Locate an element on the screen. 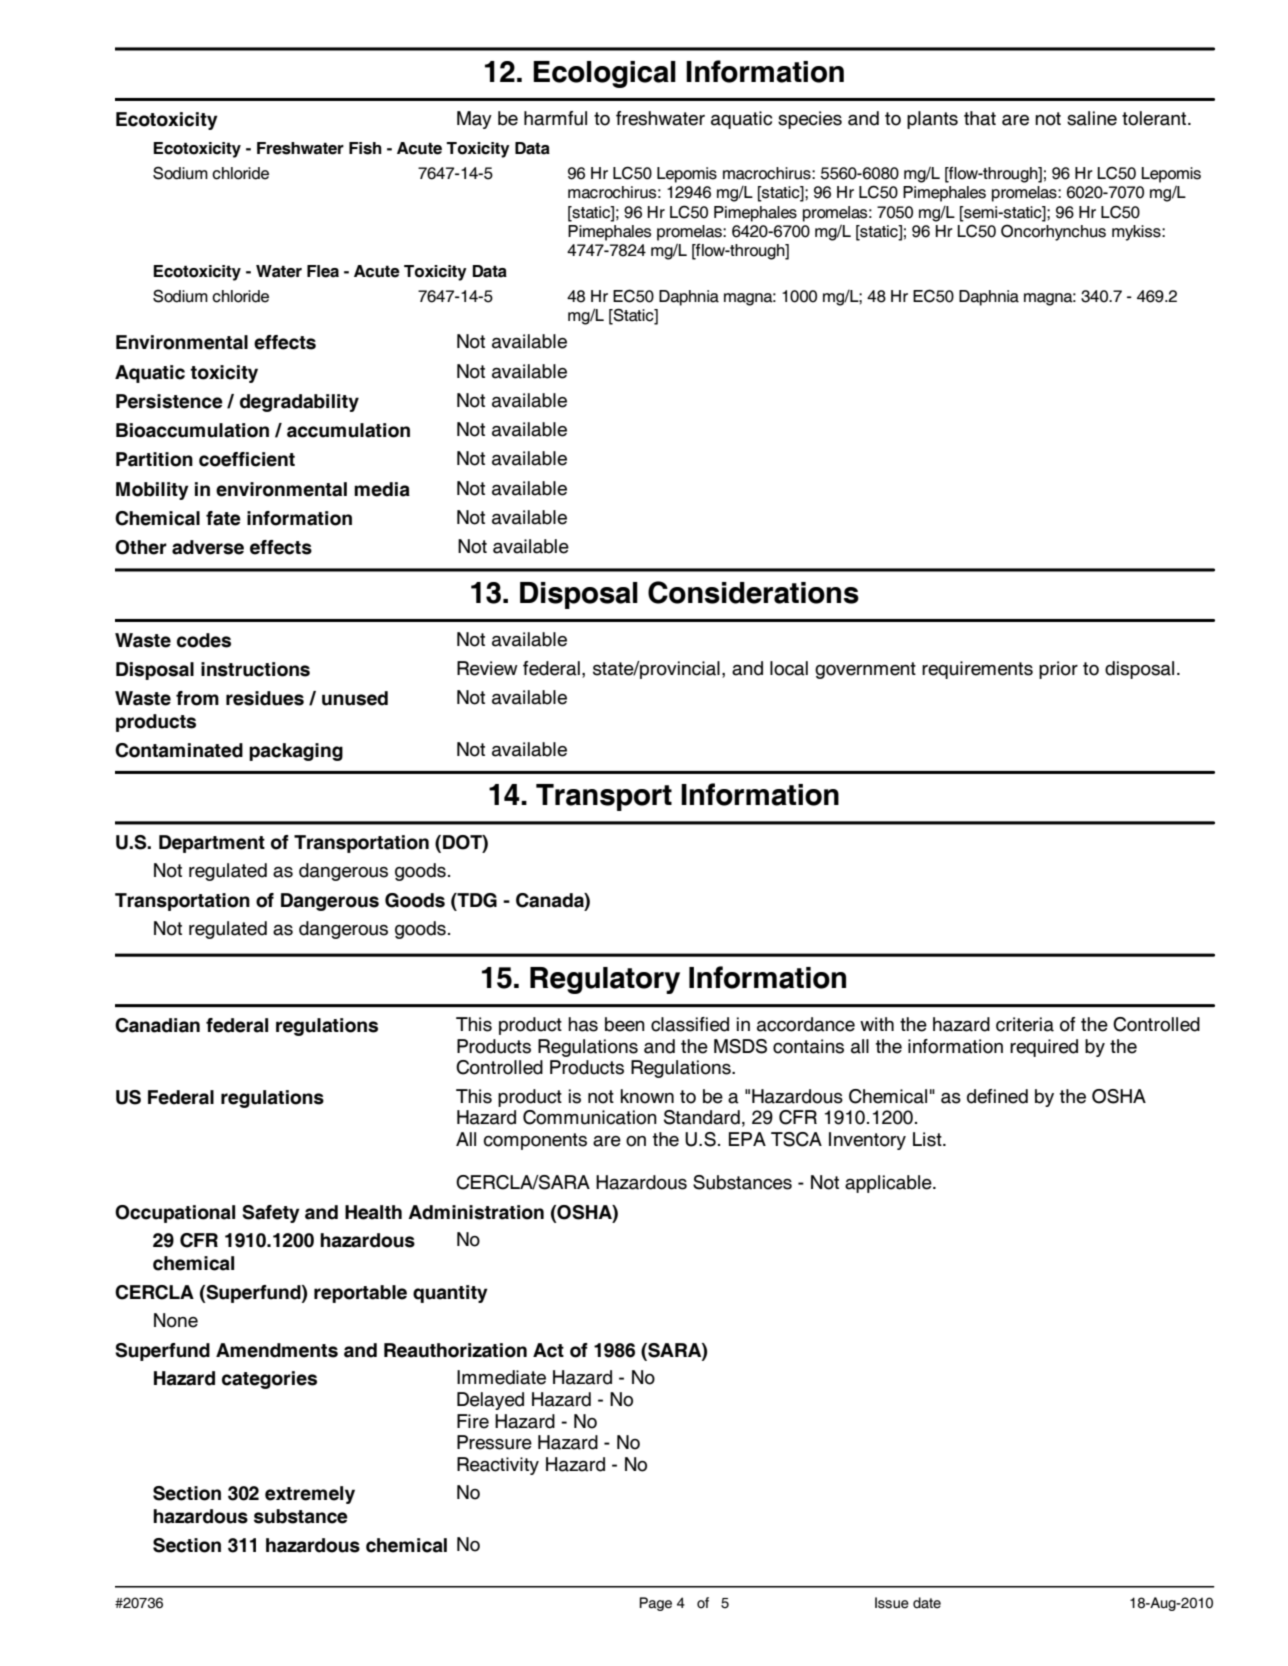 Image resolution: width=1288 pixels, height=1666 pixels. Regulatory is located at coordinates (605, 980).
